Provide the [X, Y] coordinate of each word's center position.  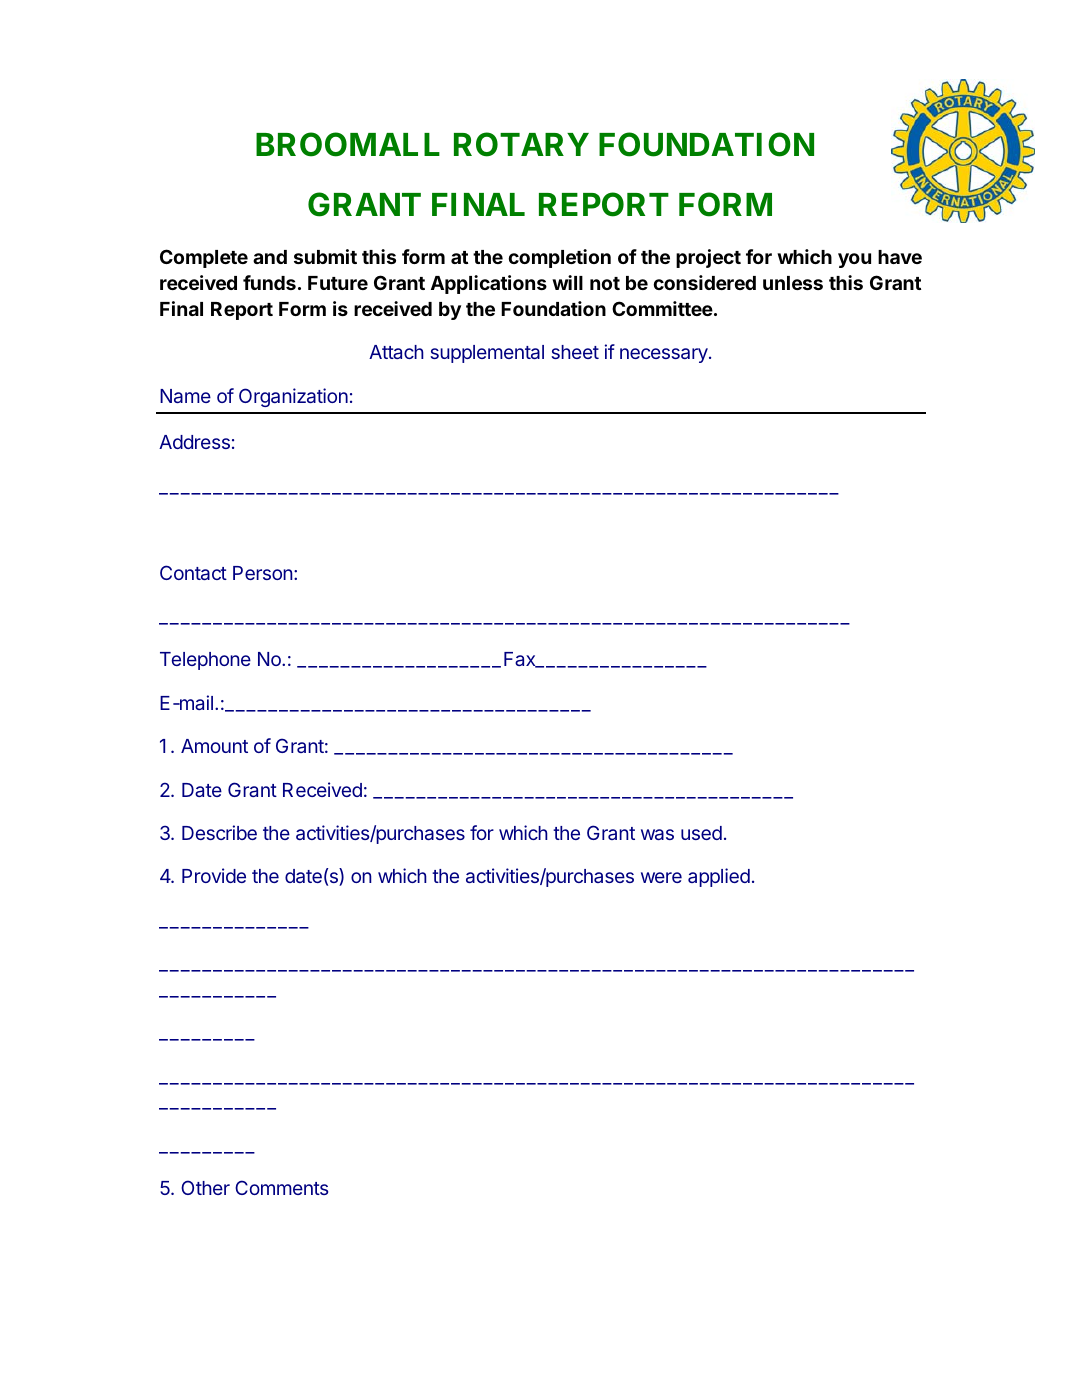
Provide [214, 875]
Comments [281, 1187]
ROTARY [521, 144]
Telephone [205, 661]
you [854, 260]
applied [719, 877]
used [701, 833]
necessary [665, 355]
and [270, 257]
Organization [293, 397]
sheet [575, 352]
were [661, 877]
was [657, 834]
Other [205, 1187]
